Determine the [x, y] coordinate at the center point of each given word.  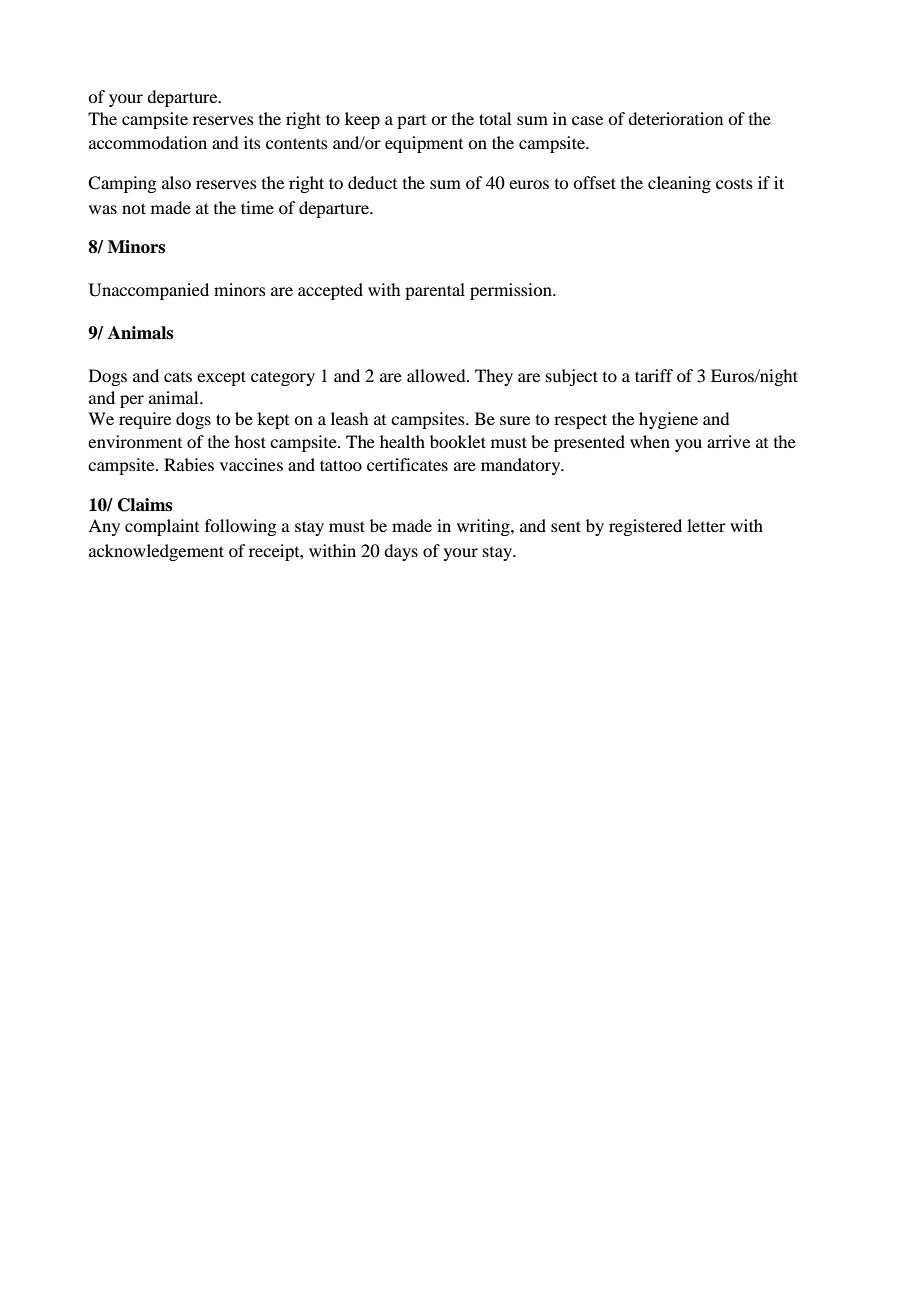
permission [512, 291]
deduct [372, 182]
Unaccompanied [149, 291]
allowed [437, 375]
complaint [162, 527]
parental [435, 291]
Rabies [189, 464]
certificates [407, 464]
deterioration [675, 118]
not [134, 208]
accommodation [148, 142]
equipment [424, 144]
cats [178, 377]
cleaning [679, 184]
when [650, 441]
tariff [654, 375]
